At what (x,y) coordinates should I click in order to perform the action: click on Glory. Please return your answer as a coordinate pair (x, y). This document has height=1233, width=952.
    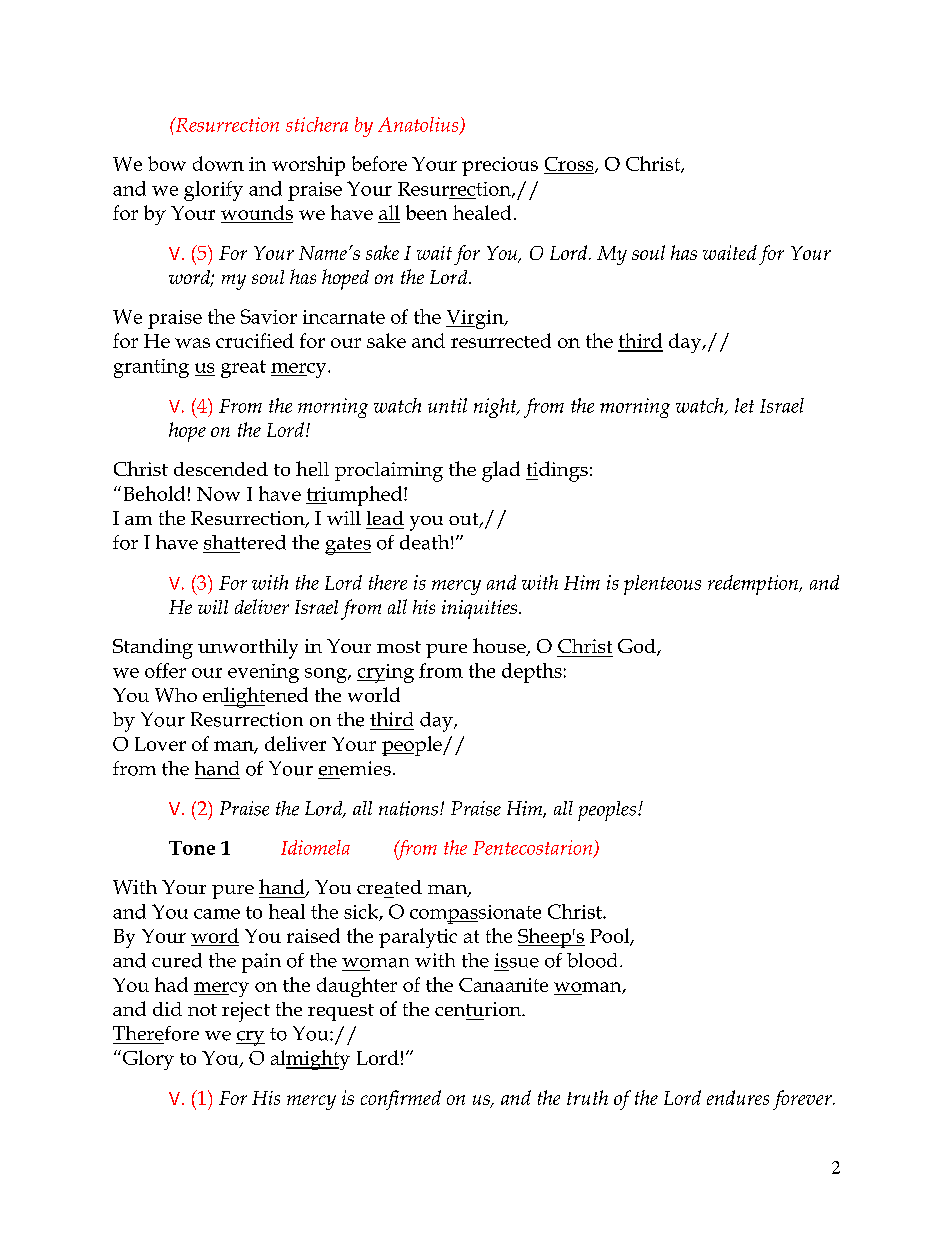
    Looking at the image, I should click on (148, 1060).
